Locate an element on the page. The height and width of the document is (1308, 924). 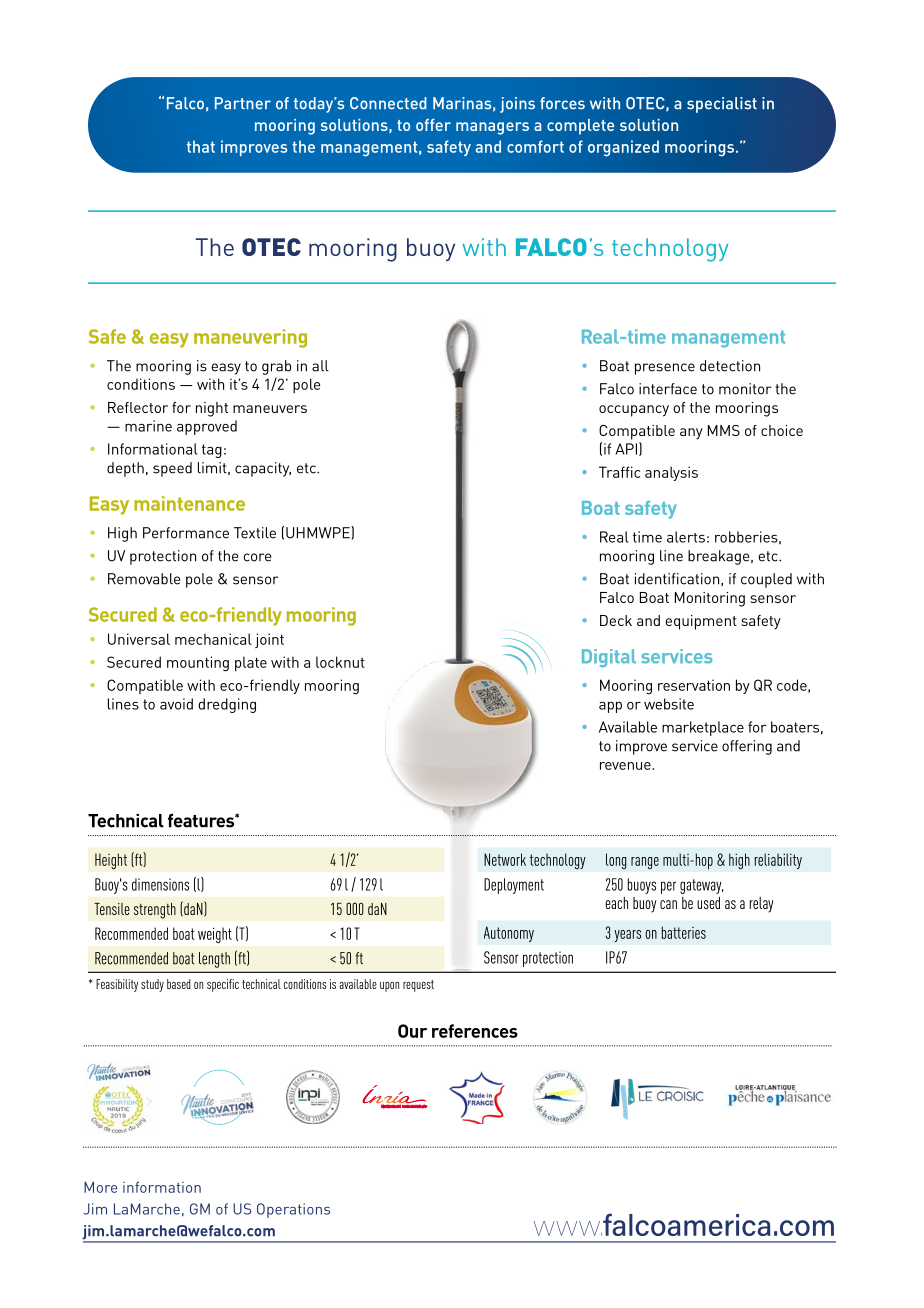
based is located at coordinates (179, 984).
